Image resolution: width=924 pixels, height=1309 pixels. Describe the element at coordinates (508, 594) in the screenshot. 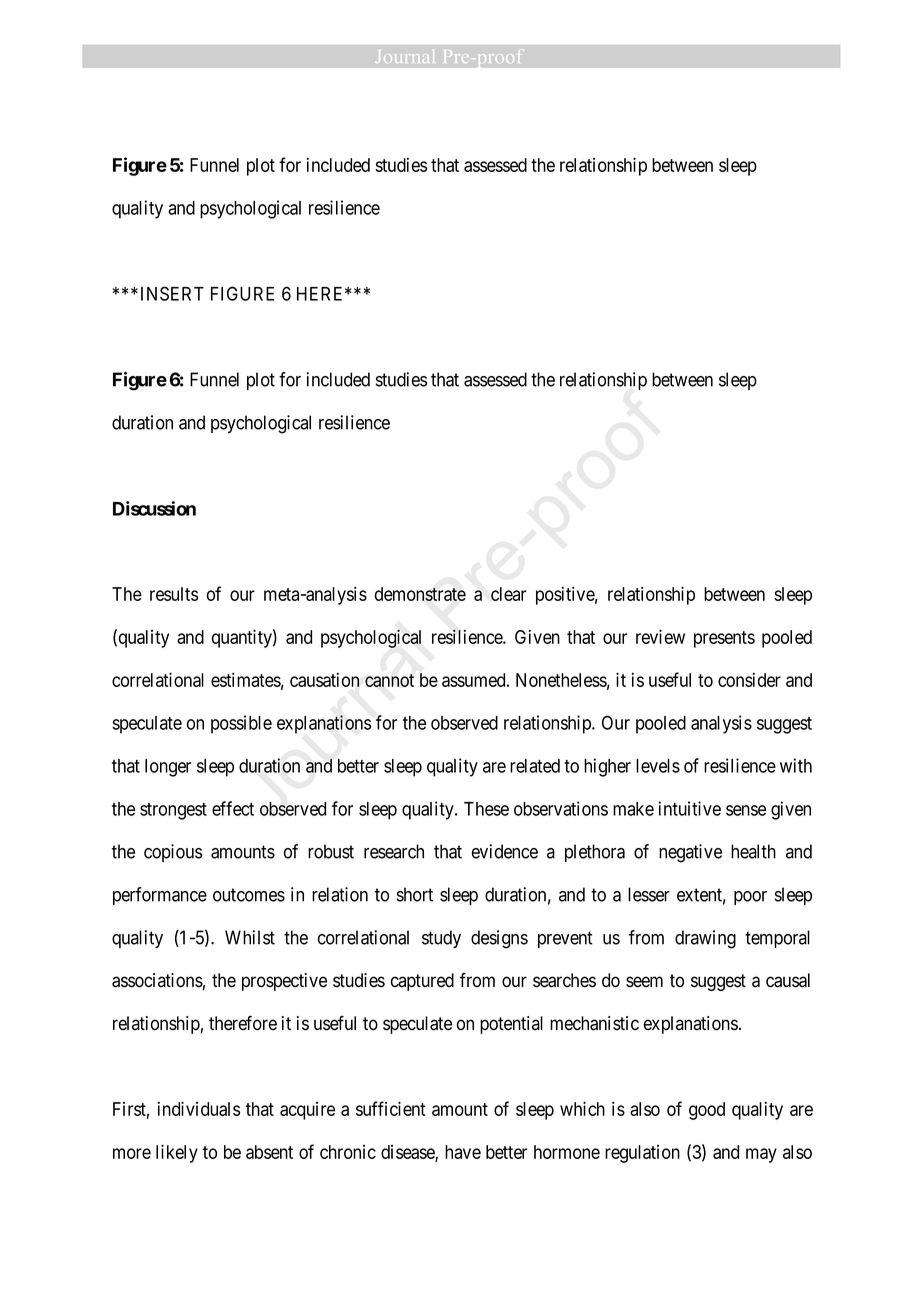

I see `clear` at that location.
